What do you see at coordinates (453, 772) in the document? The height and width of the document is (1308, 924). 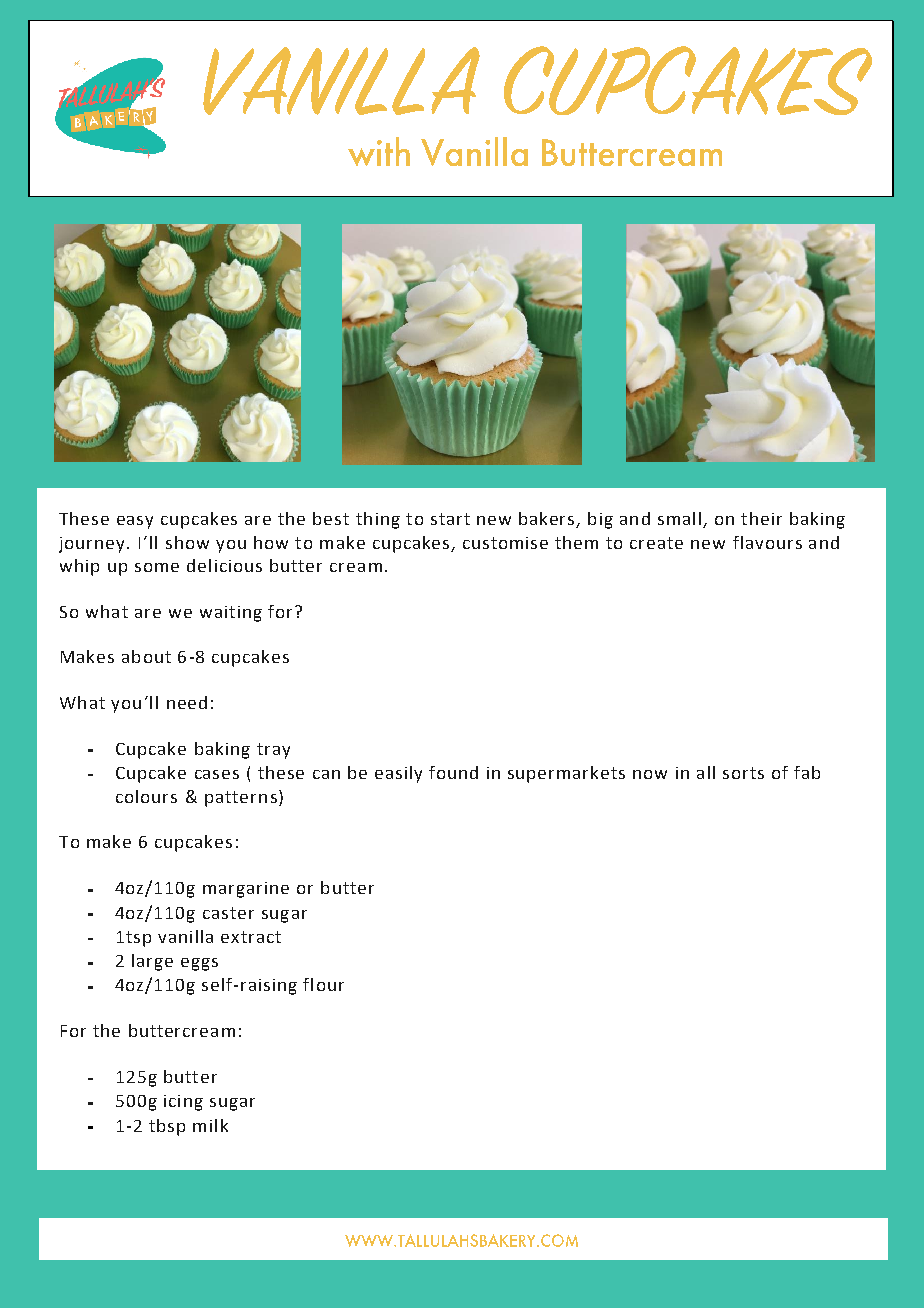 I see `found` at bounding box center [453, 772].
